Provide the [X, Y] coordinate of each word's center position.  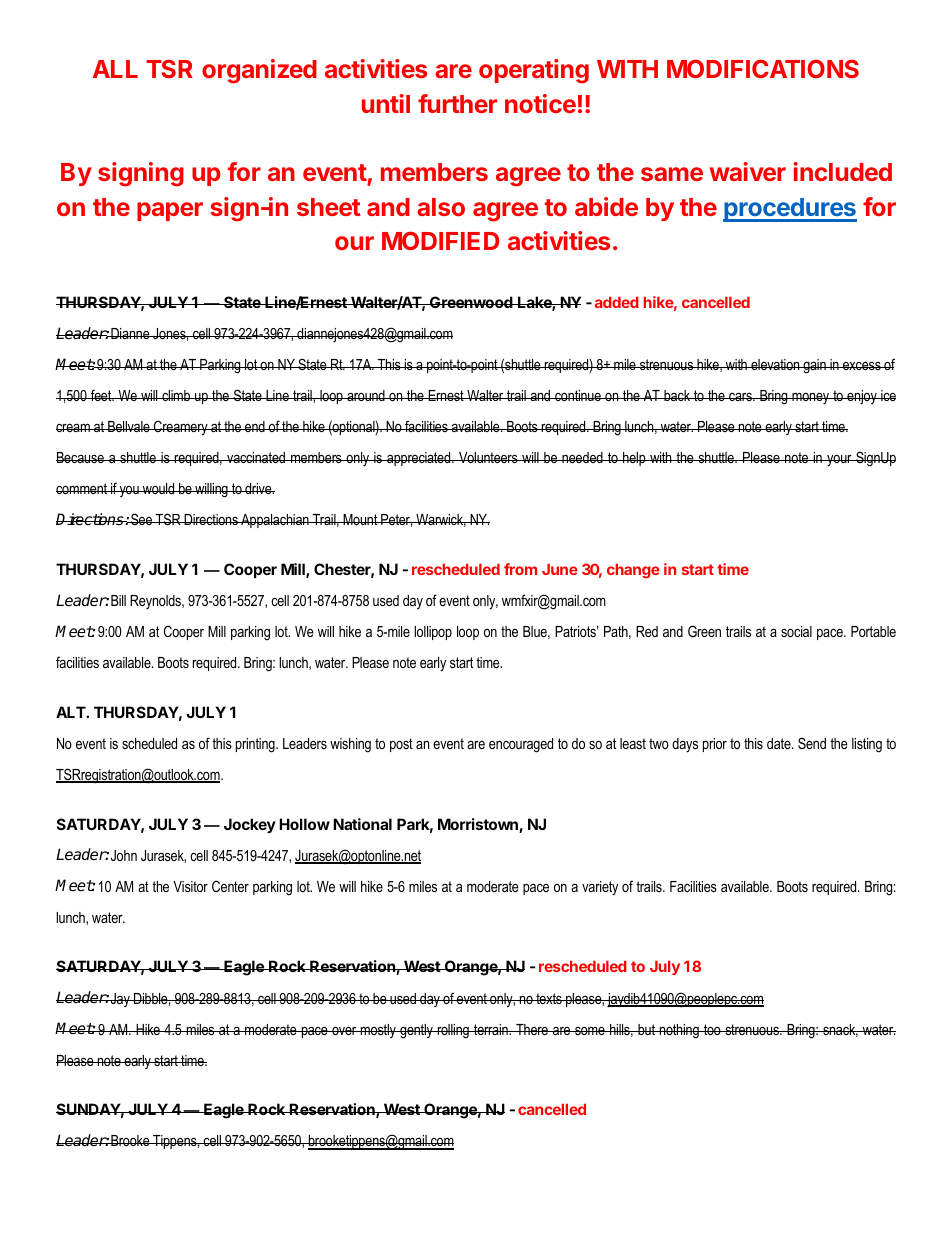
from [520, 569]
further [457, 103]
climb [176, 395]
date [780, 743]
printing [256, 745]
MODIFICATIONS [763, 68]
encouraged [521, 745]
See [142, 519]
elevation [775, 364]
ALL [115, 69]
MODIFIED [440, 240]
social [796, 631]
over [344, 1030]
